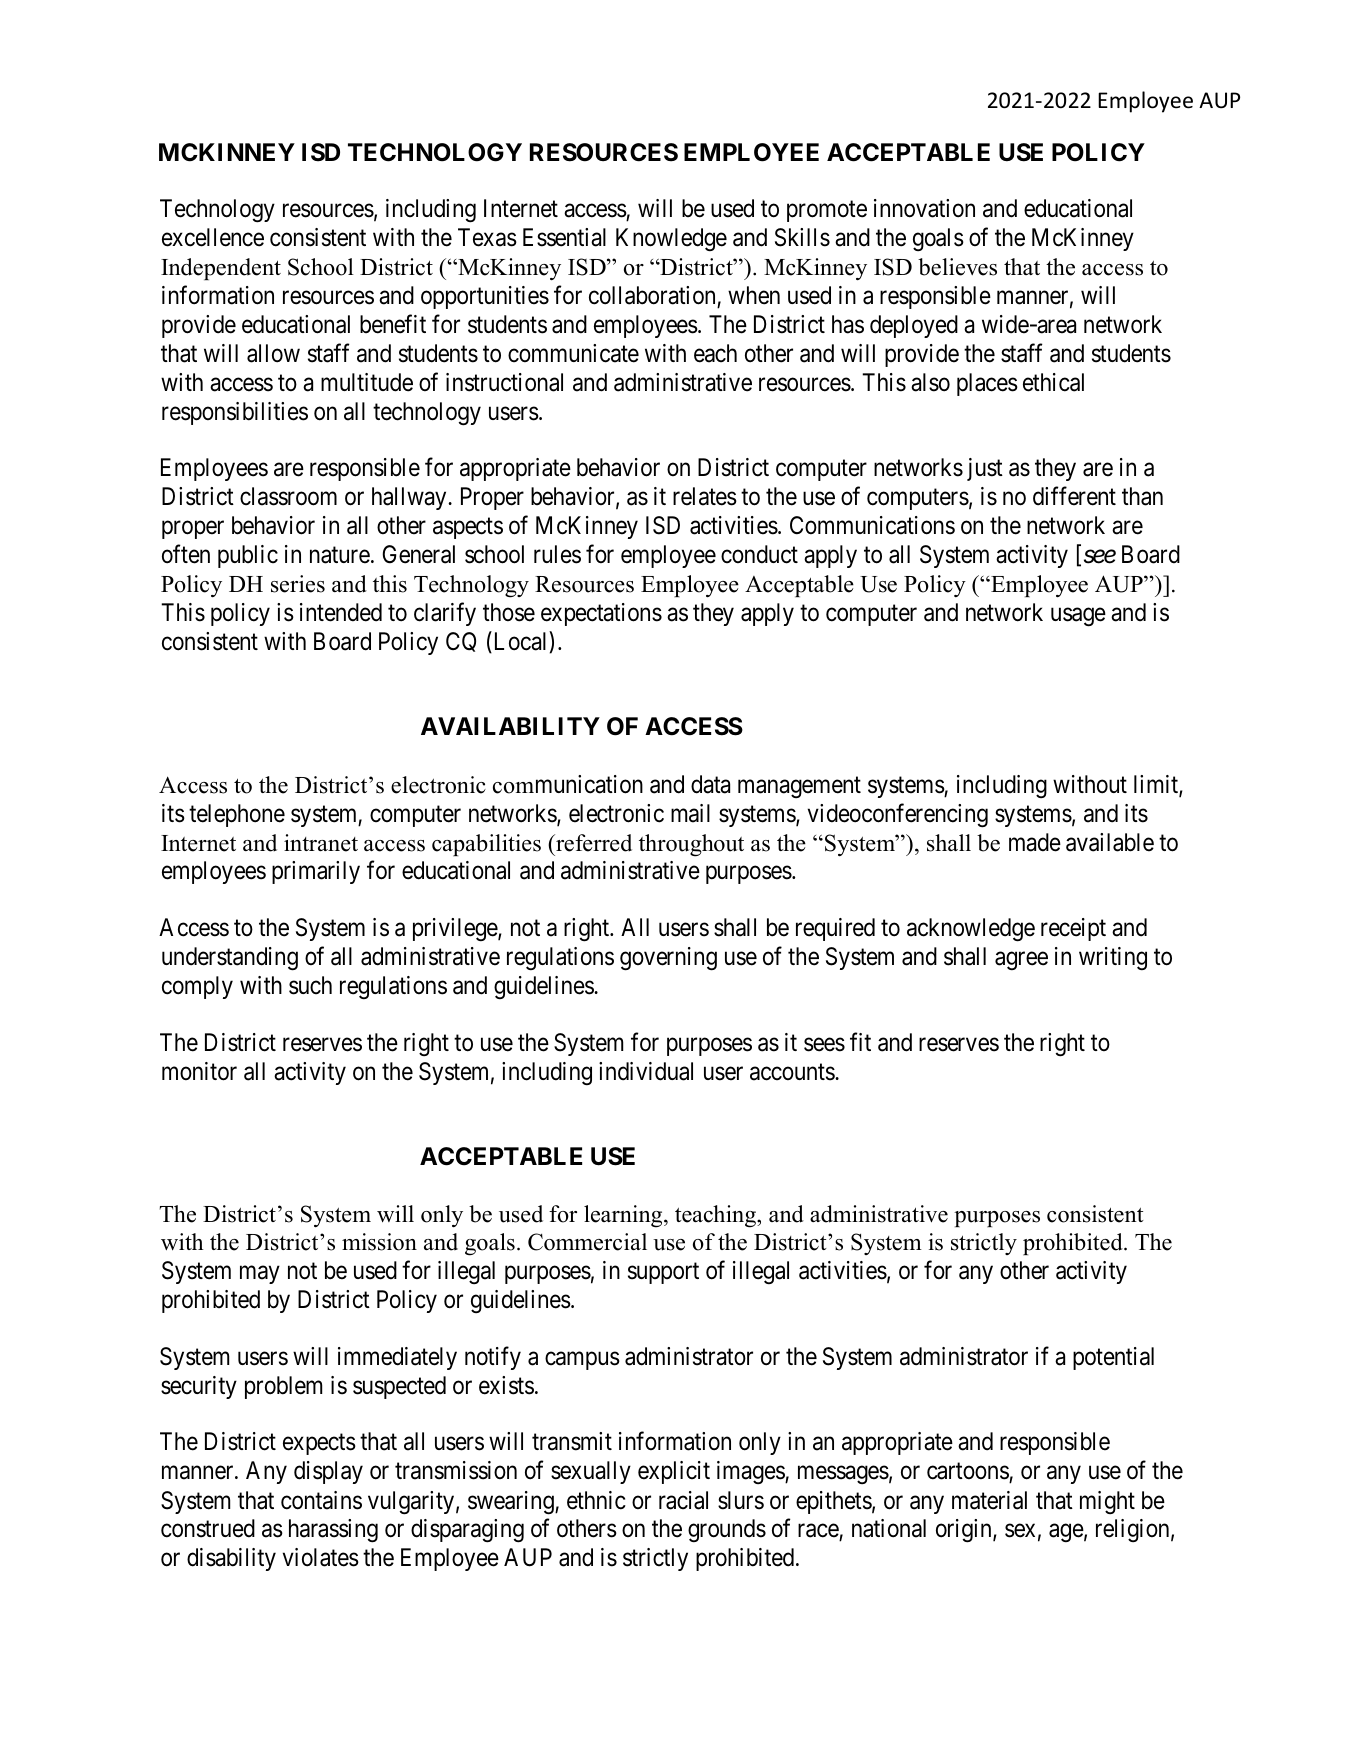 The width and height of the screenshot is (1348, 1745). Describe the element at coordinates (1113, 1358) in the screenshot. I see `potential` at that location.
